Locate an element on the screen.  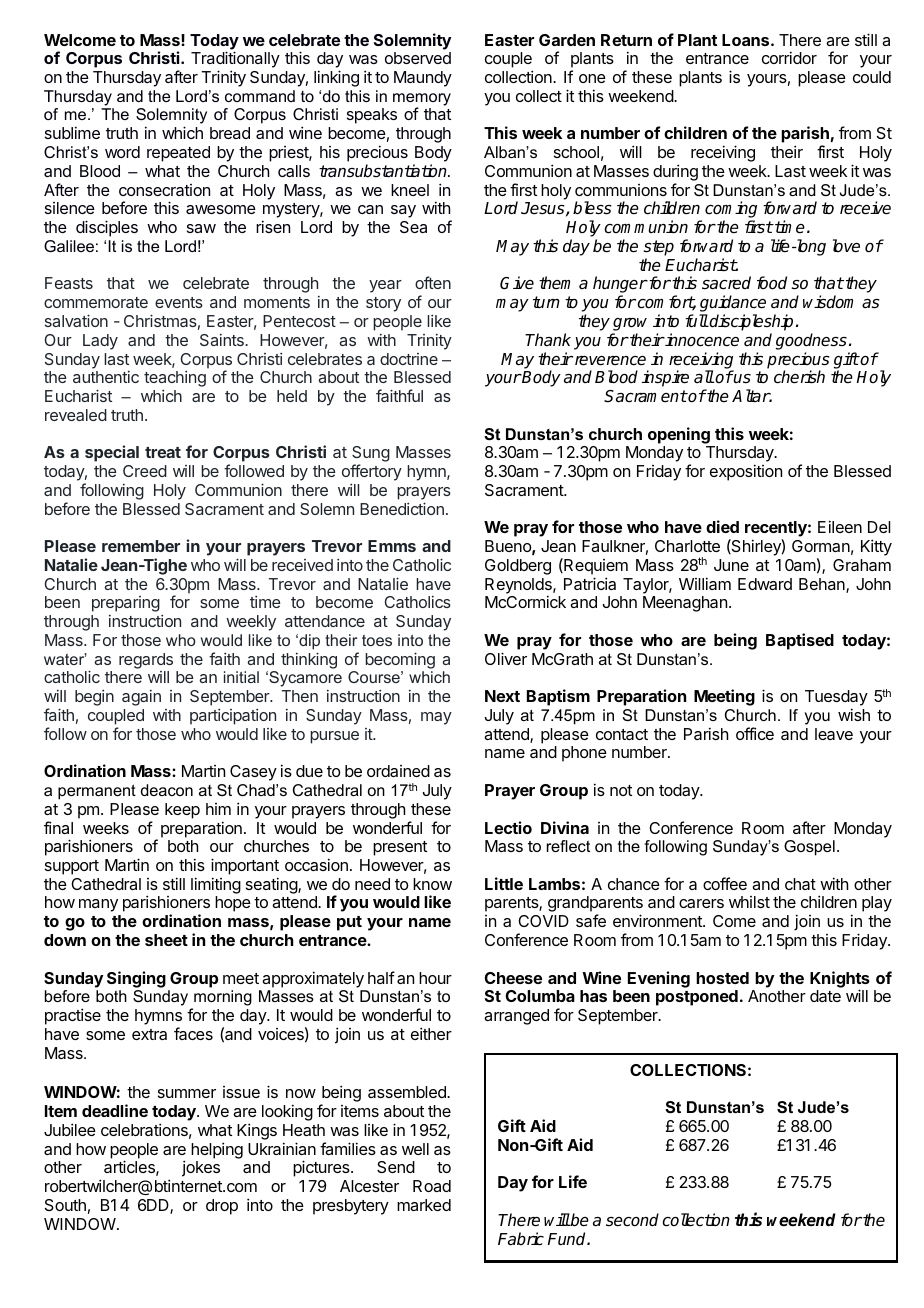
Sung is located at coordinates (371, 455).
